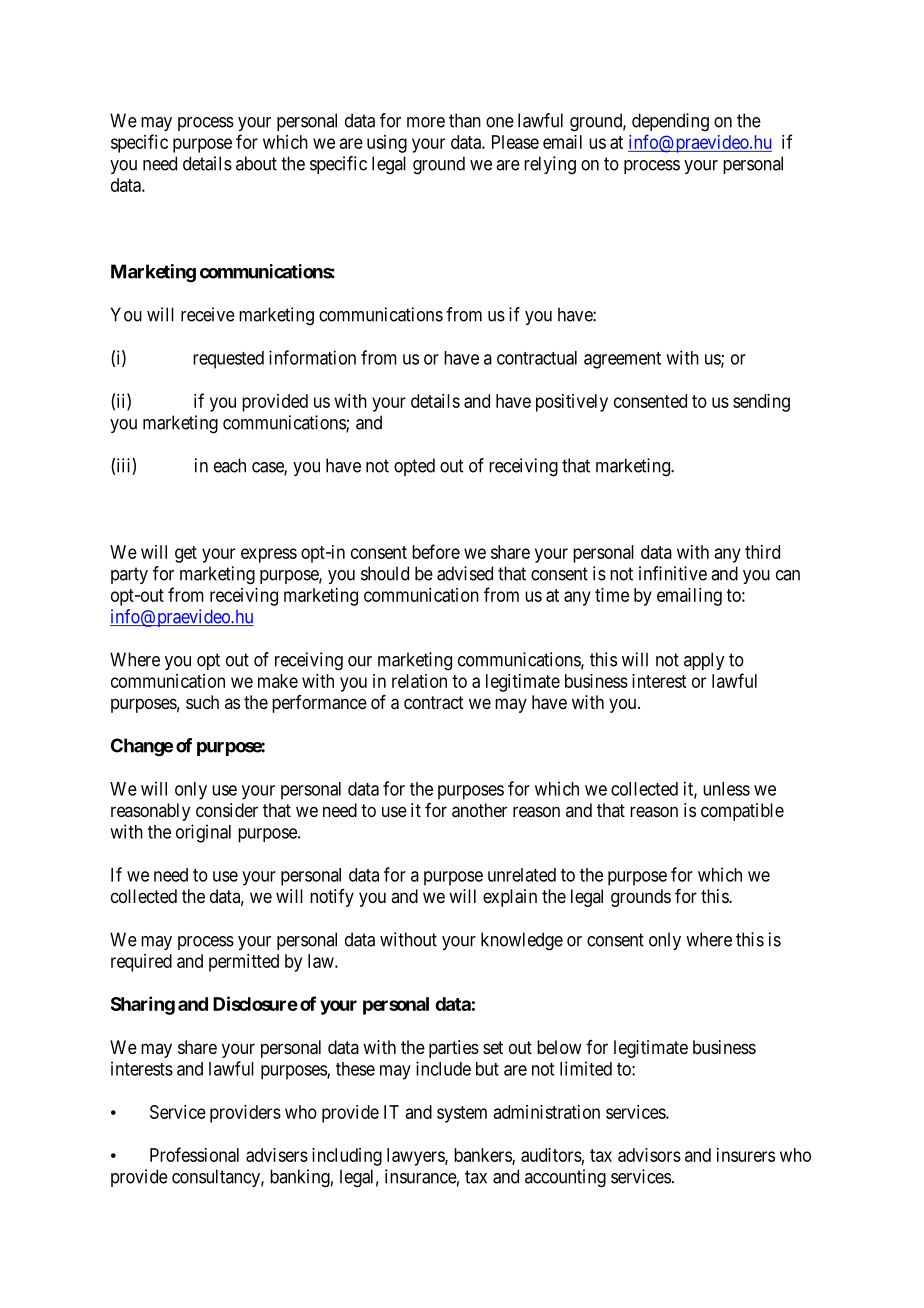  I want to click on apply, so click(704, 661).
